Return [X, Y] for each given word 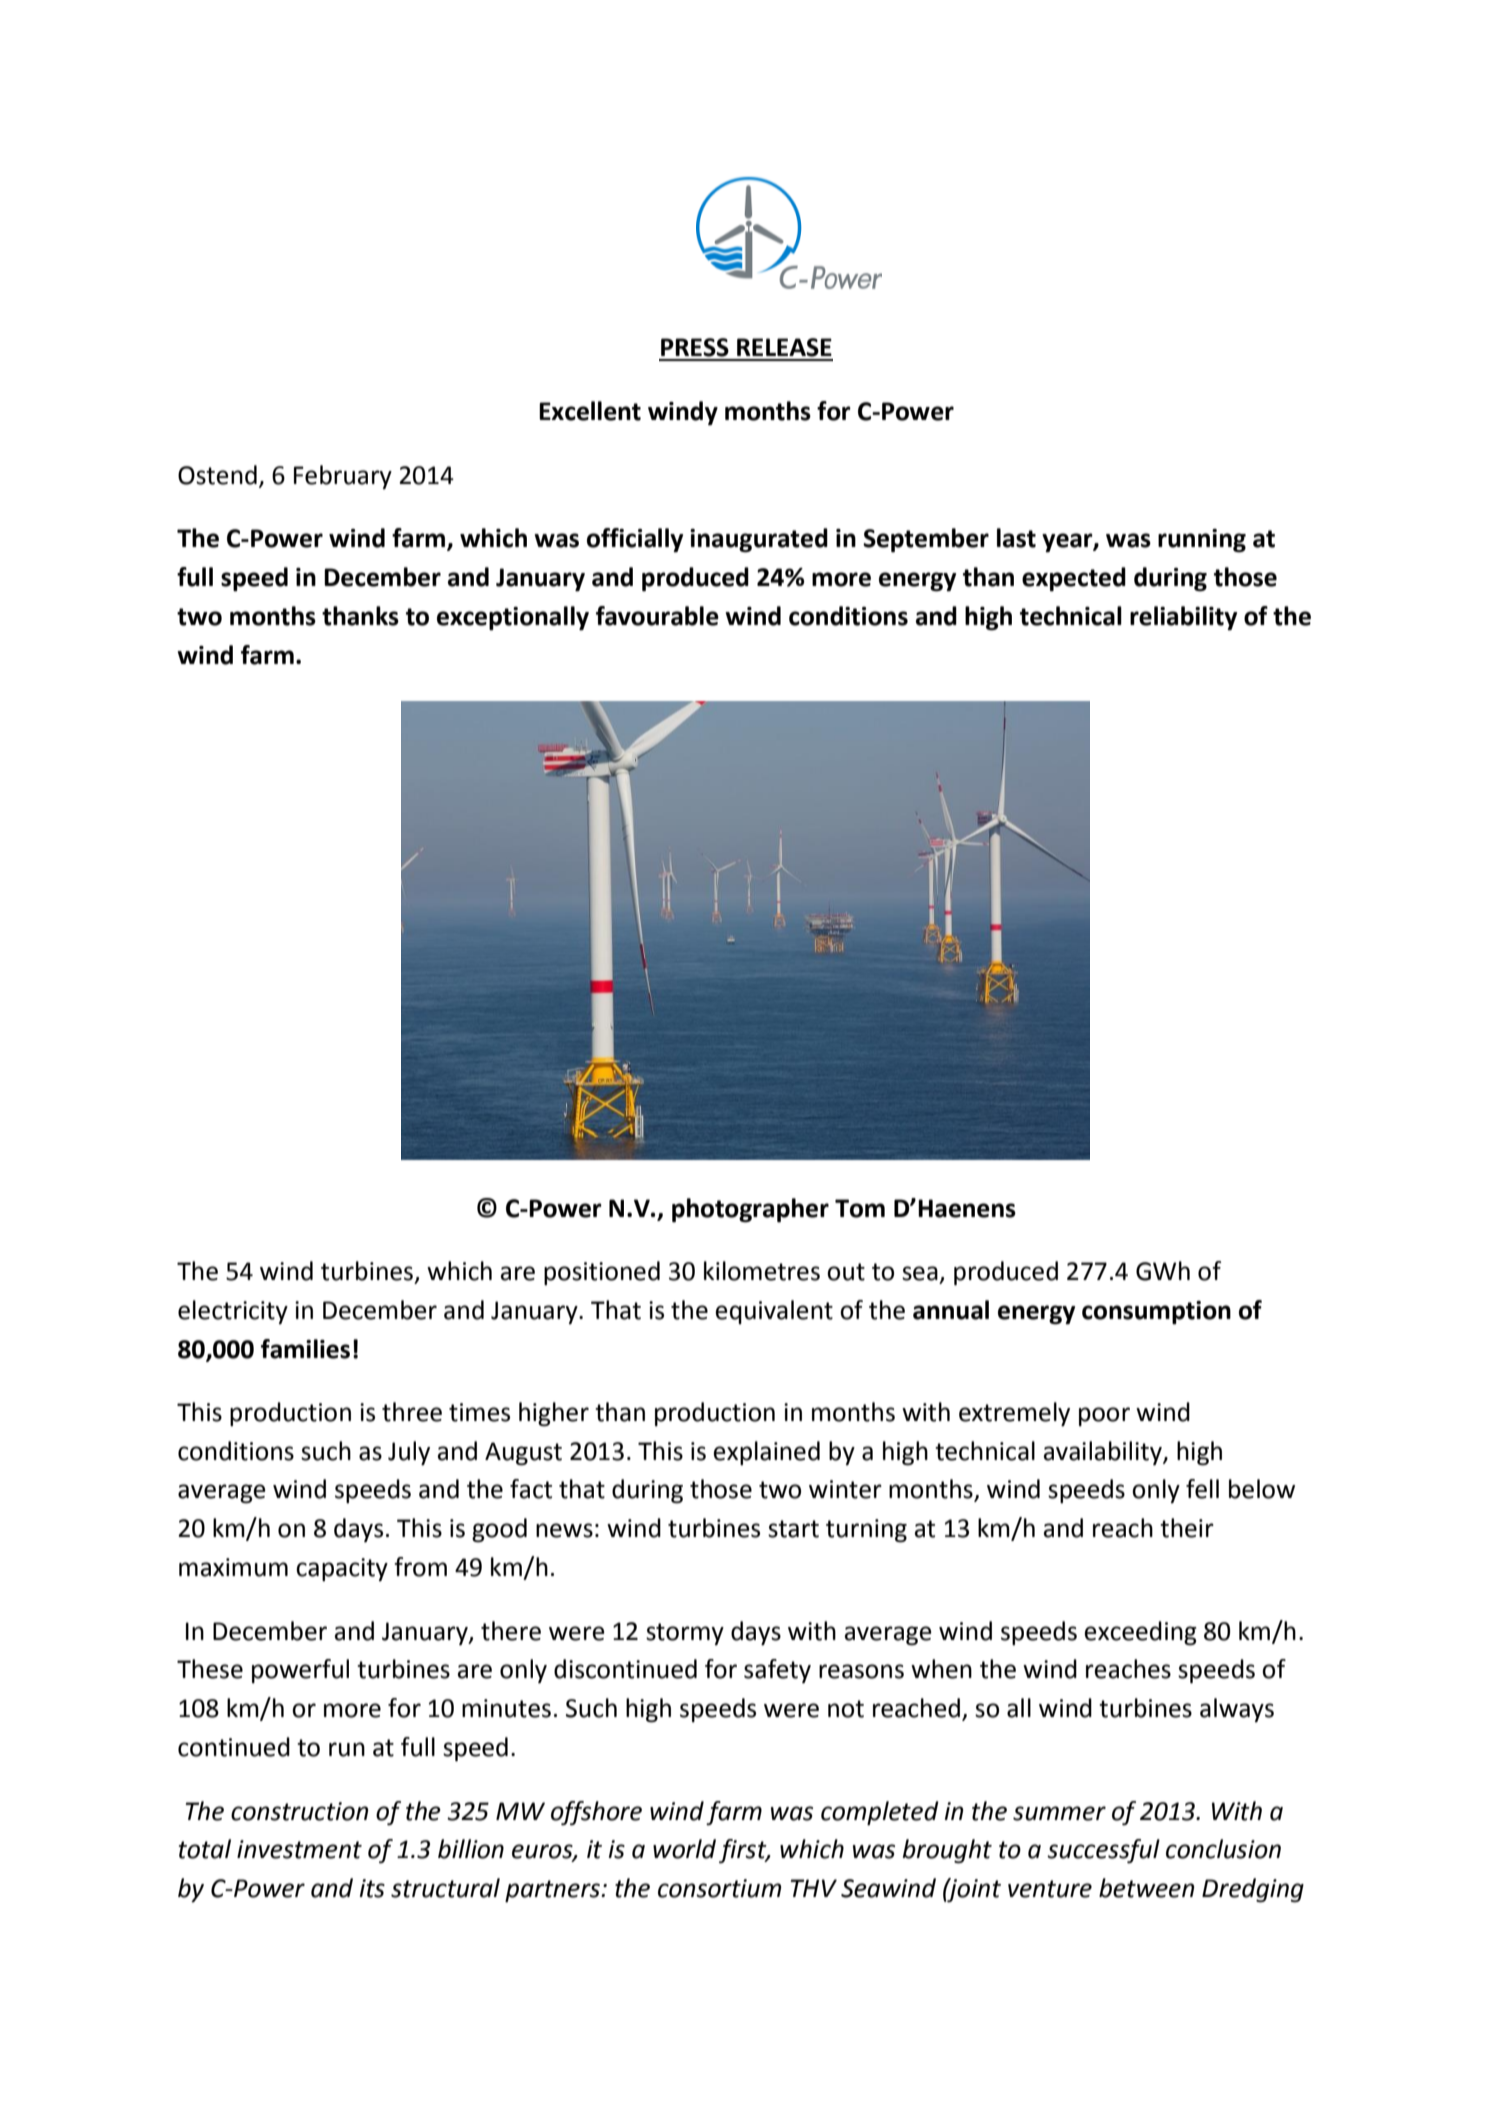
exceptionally [513, 618]
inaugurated [759, 540]
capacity [342, 1569]
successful [1103, 1851]
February [343, 477]
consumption [1156, 1313]
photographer [750, 1210]
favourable [657, 616]
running [1202, 541]
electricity [233, 1312]
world [684, 1849]
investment [299, 1849]
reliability [1183, 618]
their [1187, 1528]
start [793, 1529]
